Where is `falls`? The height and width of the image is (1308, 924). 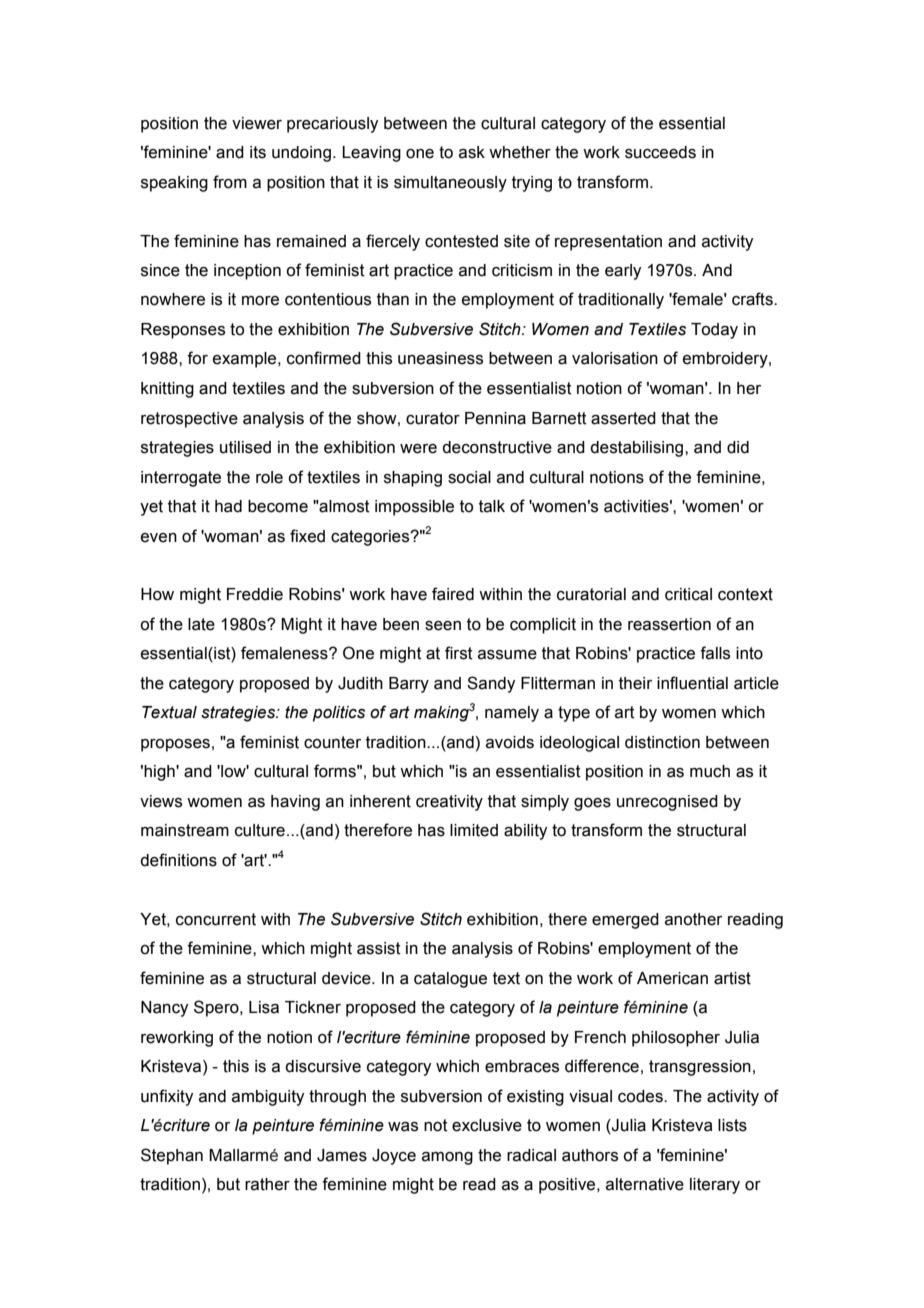
falls is located at coordinates (715, 653).
